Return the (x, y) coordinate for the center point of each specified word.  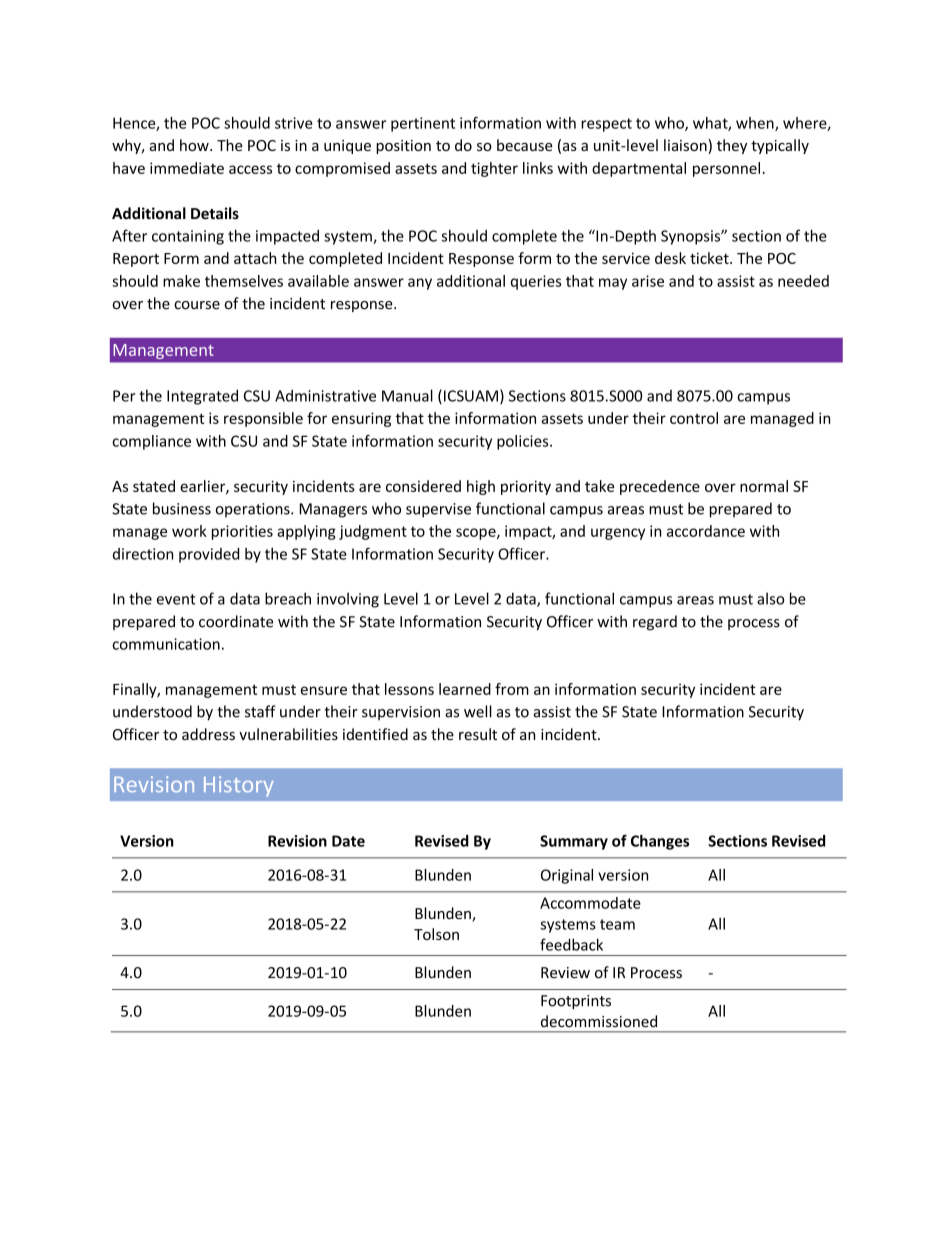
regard (655, 623)
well (478, 711)
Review (565, 973)
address (208, 734)
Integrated (202, 397)
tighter (494, 169)
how (195, 145)
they (732, 146)
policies (524, 442)
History (238, 786)
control (694, 418)
